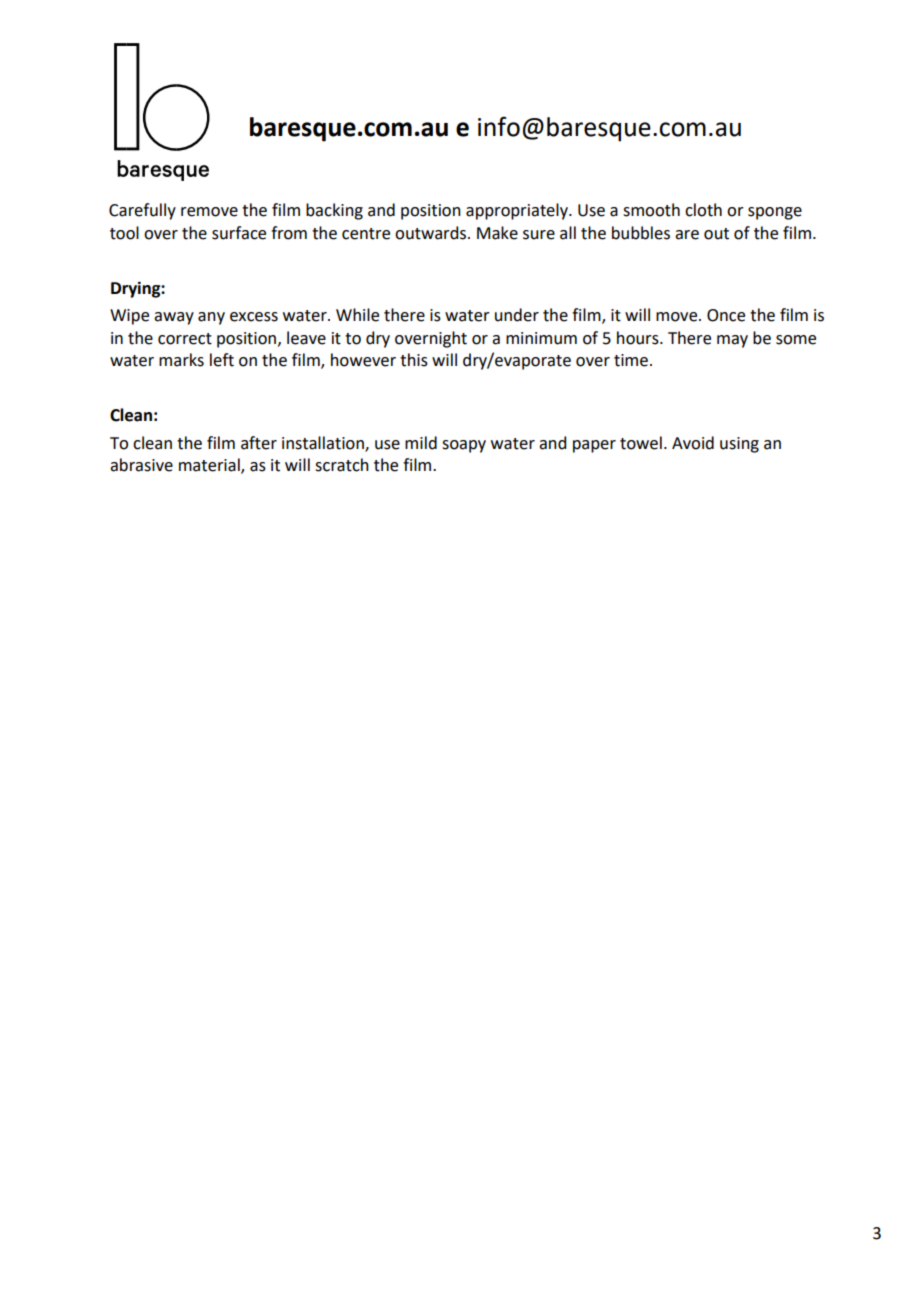  Describe the element at coordinates (518, 211) in the page. I see `appropriately` at that location.
